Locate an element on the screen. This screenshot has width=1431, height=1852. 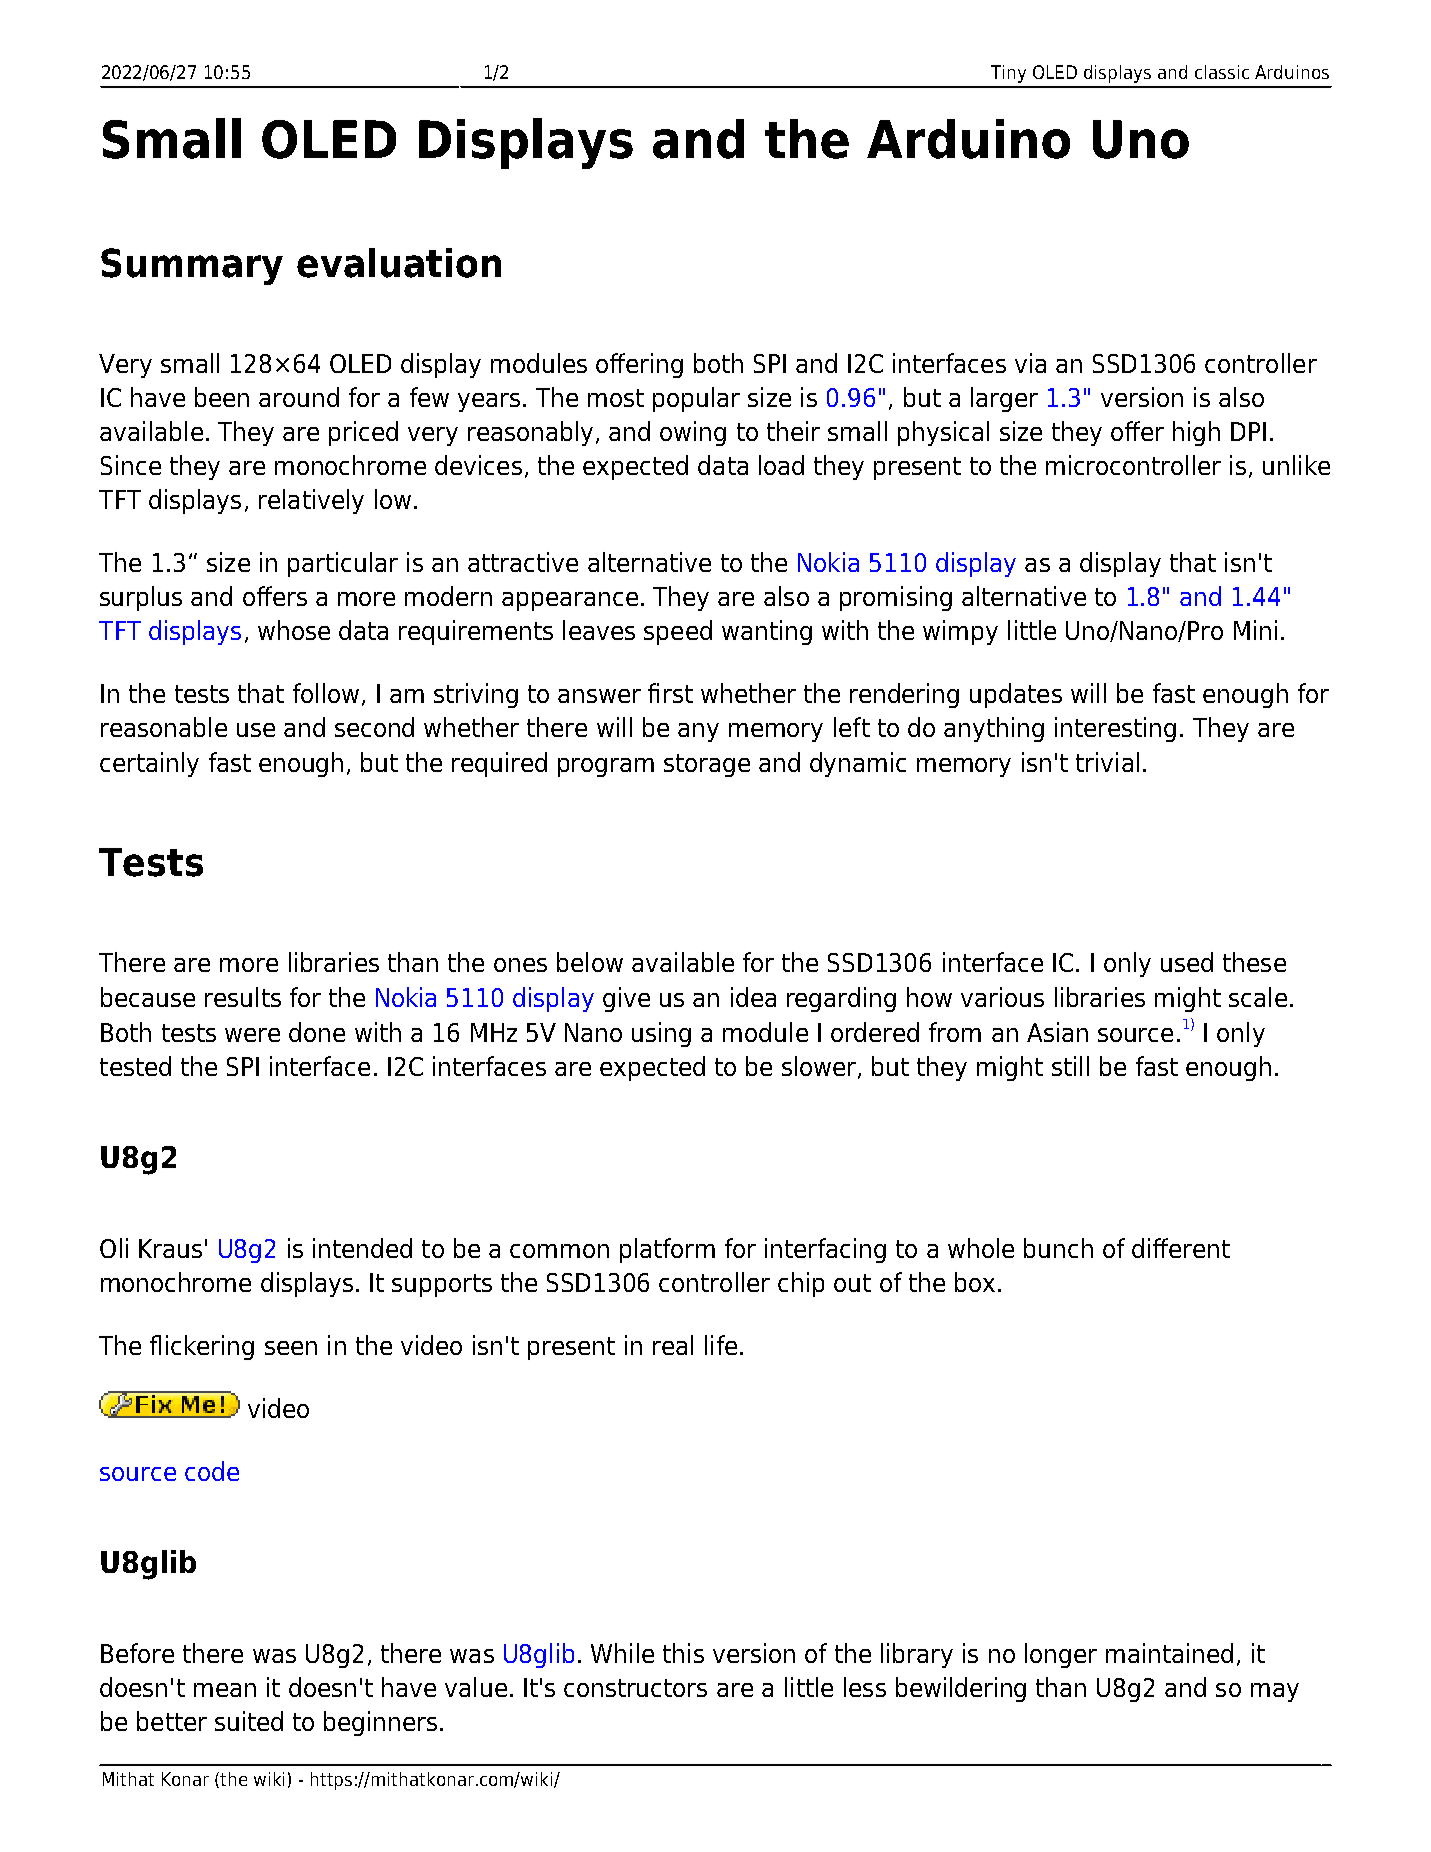
used is located at coordinates (1187, 962).
